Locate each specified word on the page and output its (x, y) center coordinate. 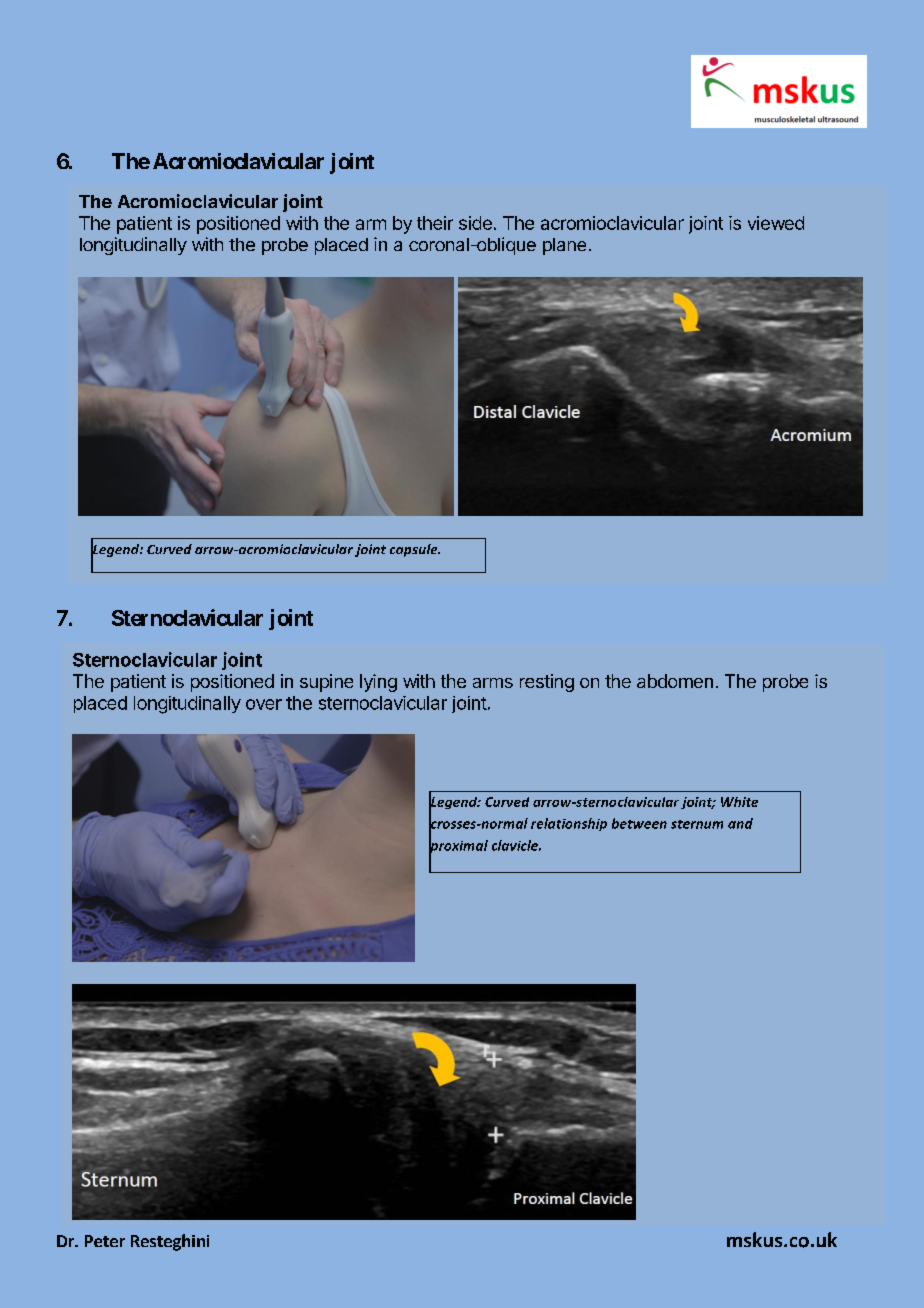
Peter (105, 1241)
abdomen (675, 681)
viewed (776, 223)
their (435, 223)
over (264, 704)
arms (493, 683)
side (475, 223)
